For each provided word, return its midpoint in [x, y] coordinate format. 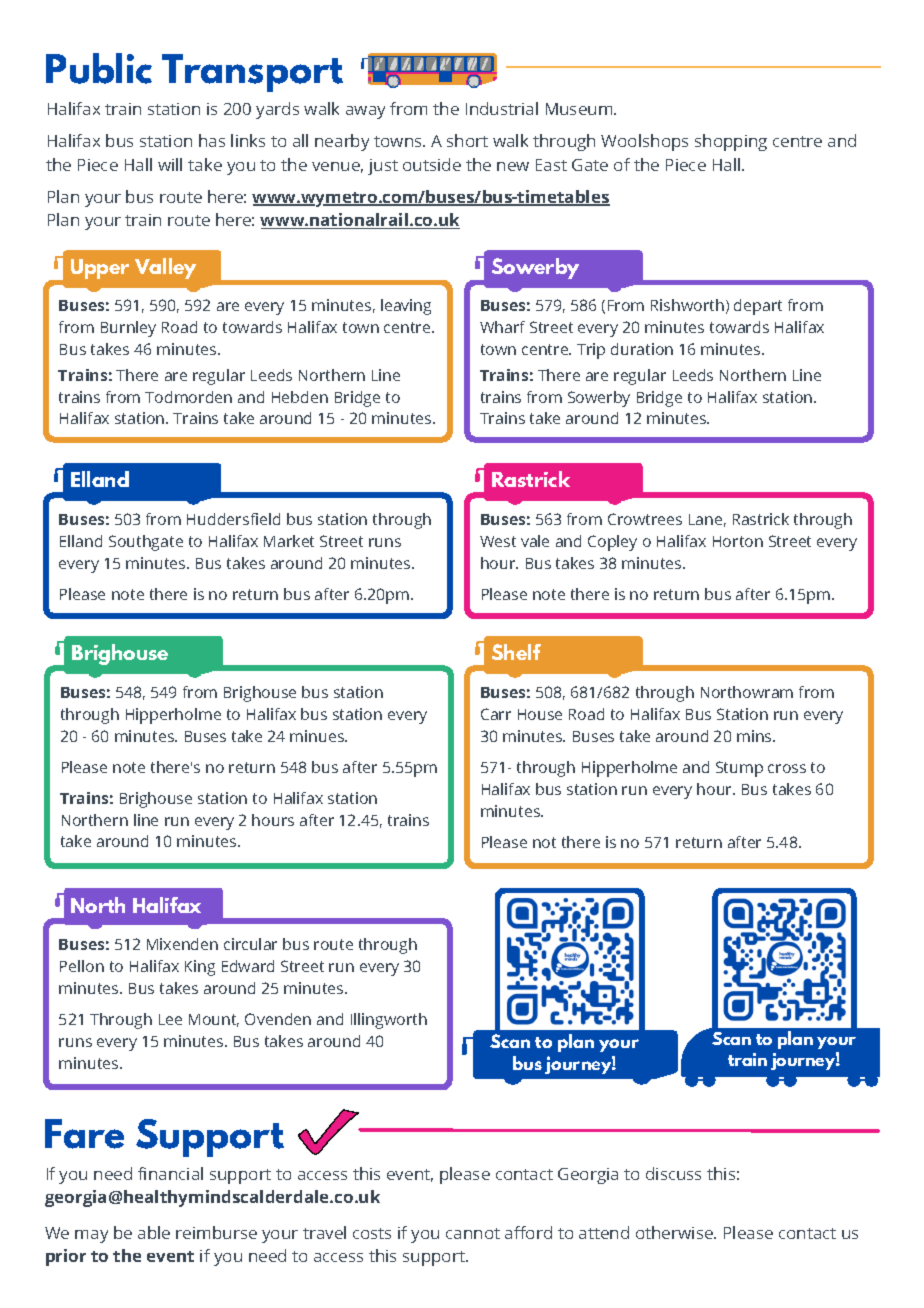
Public [99, 68]
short [467, 140]
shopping [731, 142]
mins [755, 736]
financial [170, 1173]
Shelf [516, 652]
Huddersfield [233, 519]
